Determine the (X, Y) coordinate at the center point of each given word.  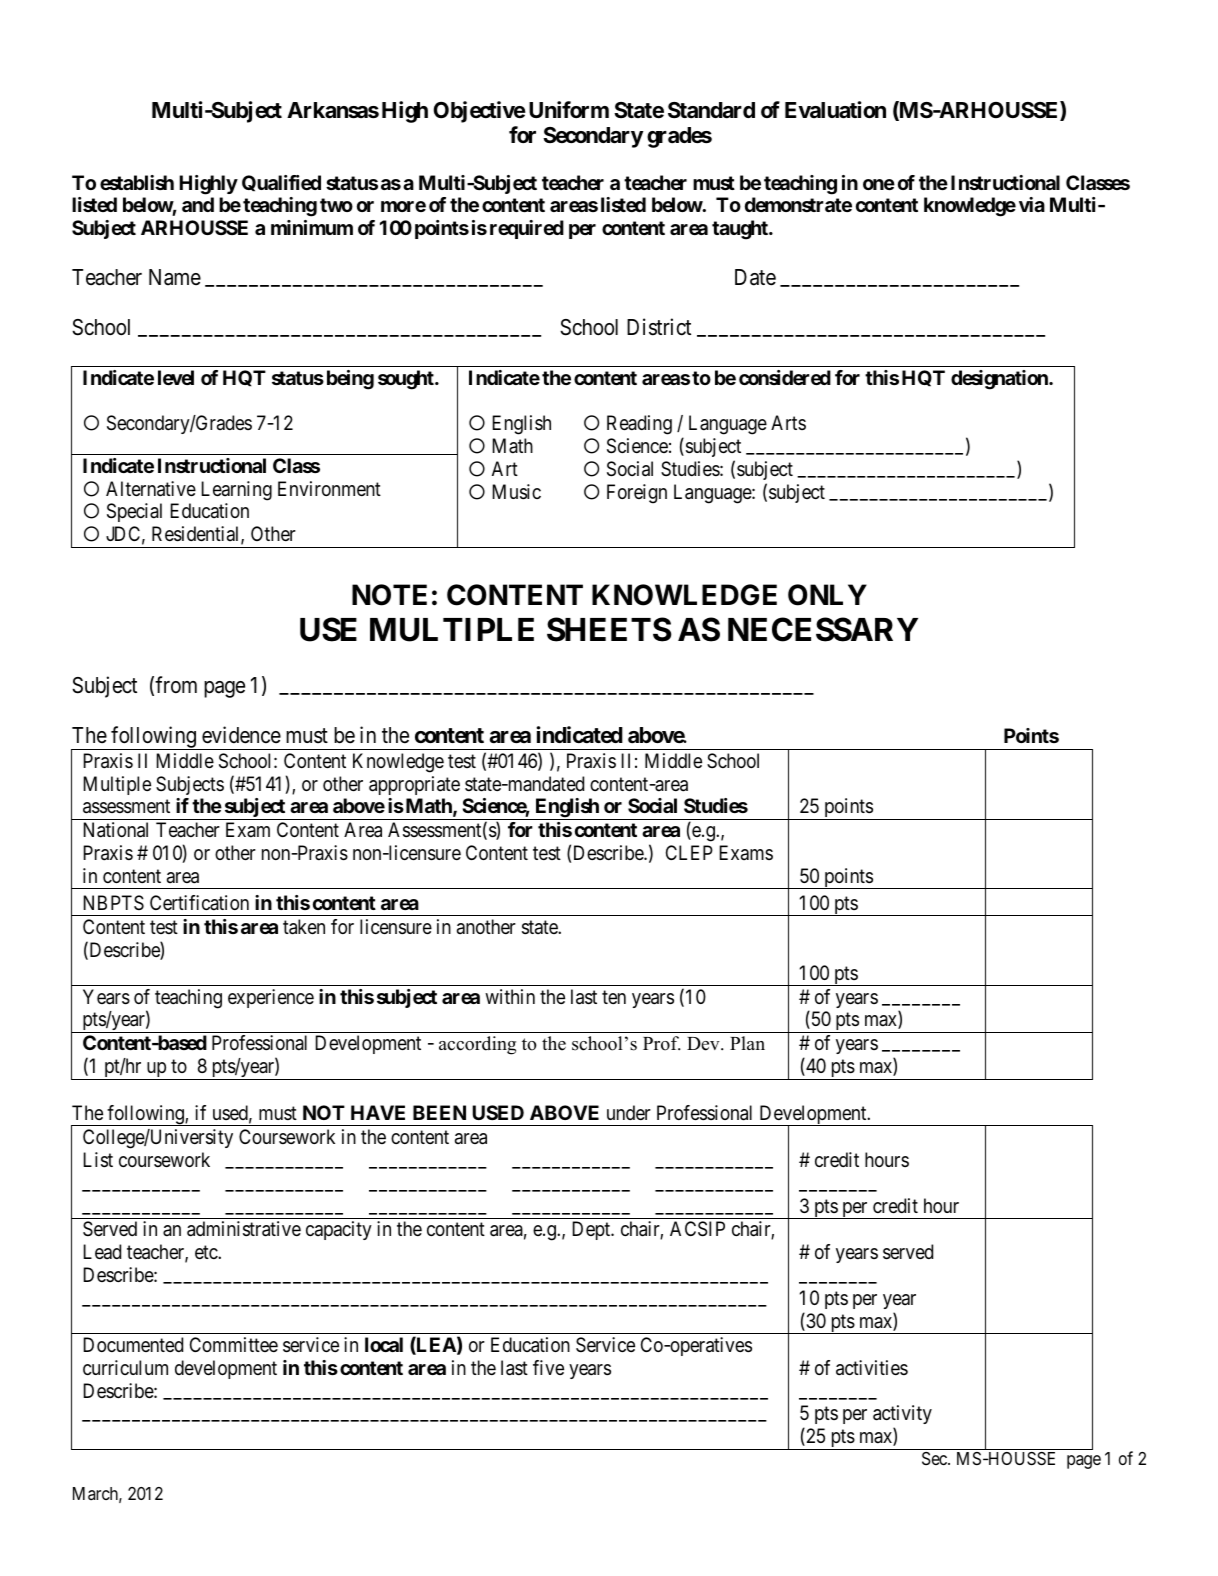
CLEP (689, 852)
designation (1000, 380)
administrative (244, 1229)
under (629, 1112)
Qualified (281, 183)
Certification (199, 903)
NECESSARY (823, 629)
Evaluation (835, 110)
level (176, 377)
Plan (747, 1043)
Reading (639, 425)
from (176, 684)
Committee (234, 1344)
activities (872, 1368)
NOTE (389, 595)
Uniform (569, 109)
